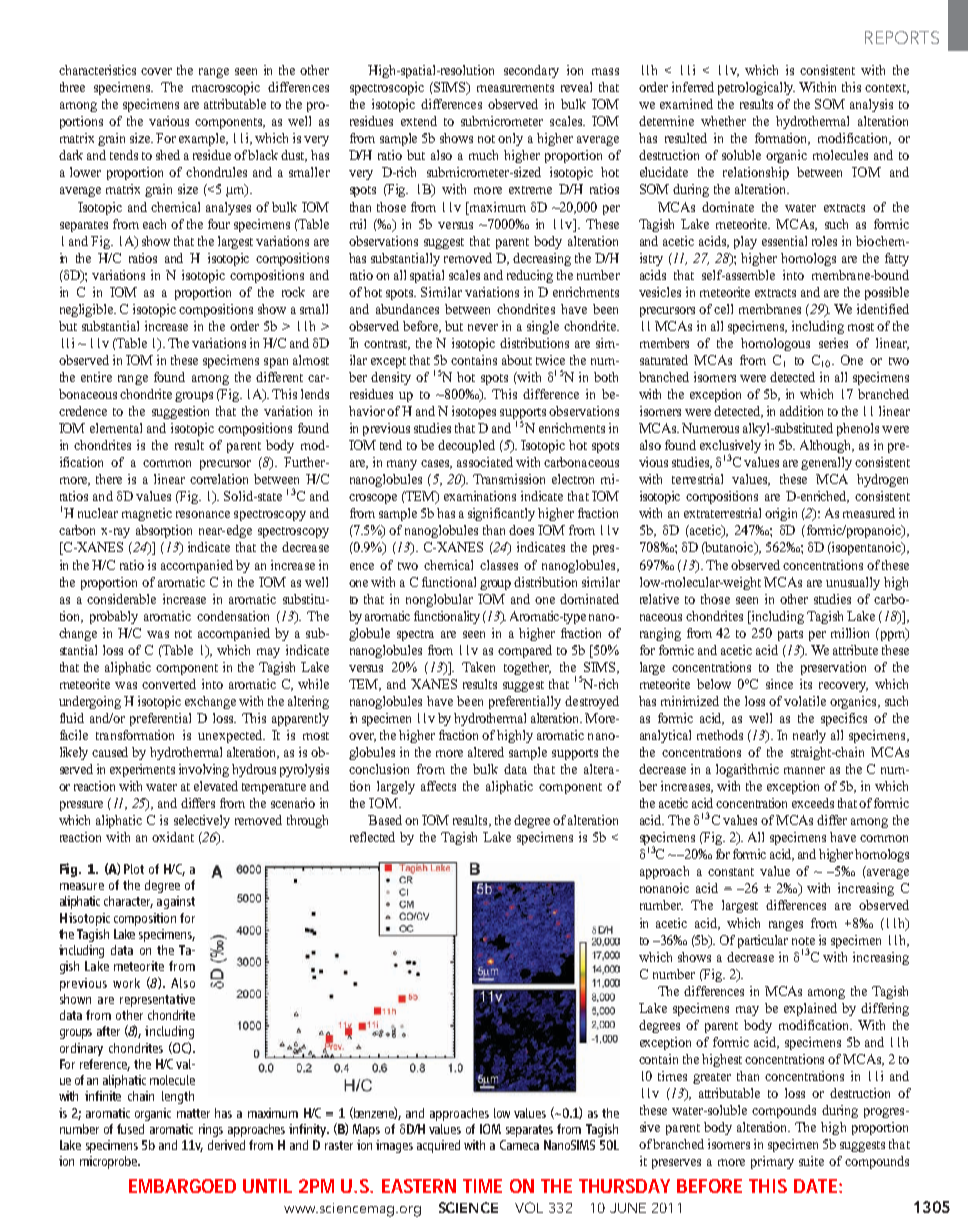 Image resolution: width=968 pixels, height=1232 pixels. Describe the element at coordinates (438, 1146) in the screenshot. I see `acquired` at that location.
